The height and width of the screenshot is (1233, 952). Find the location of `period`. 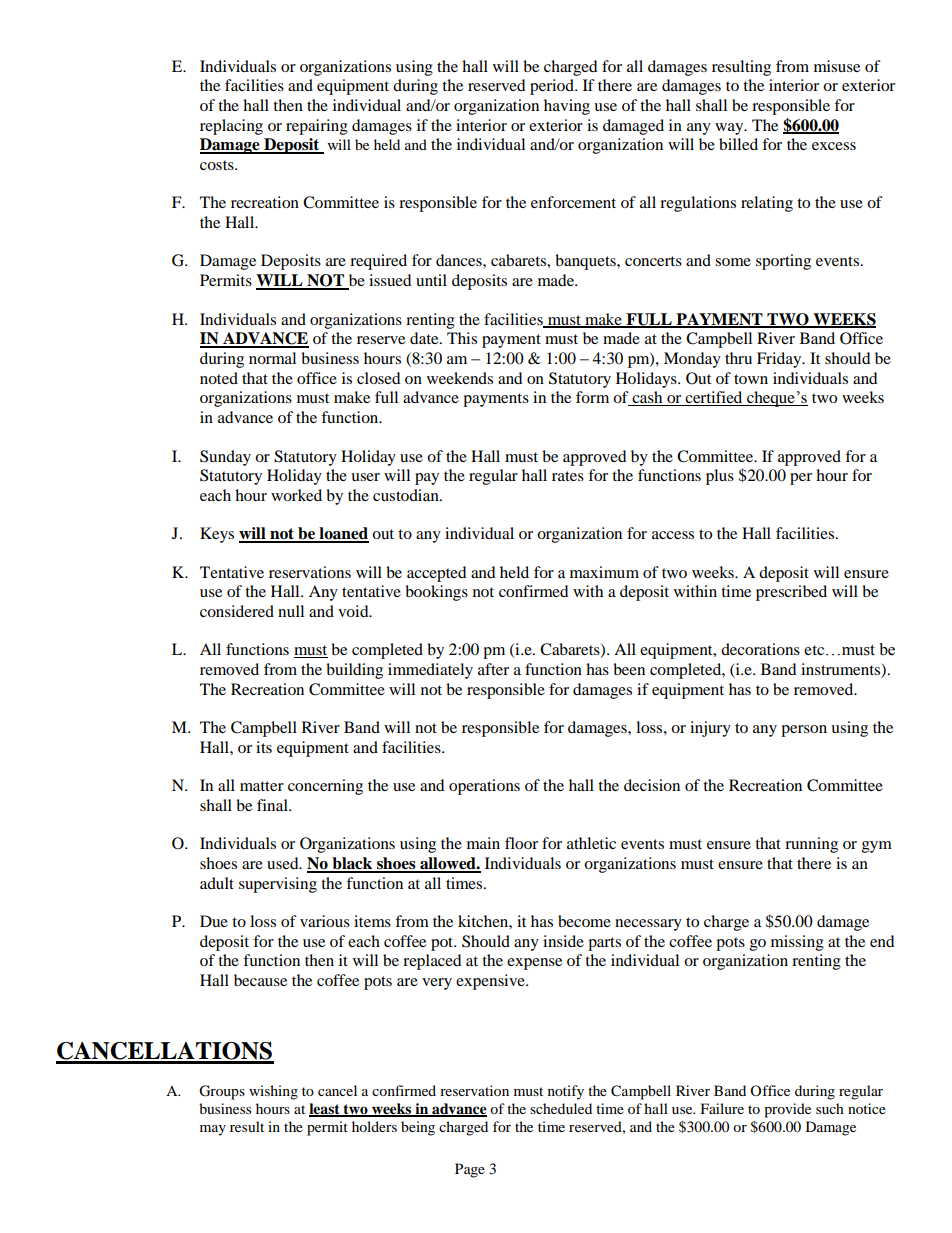

period is located at coordinates (553, 87).
